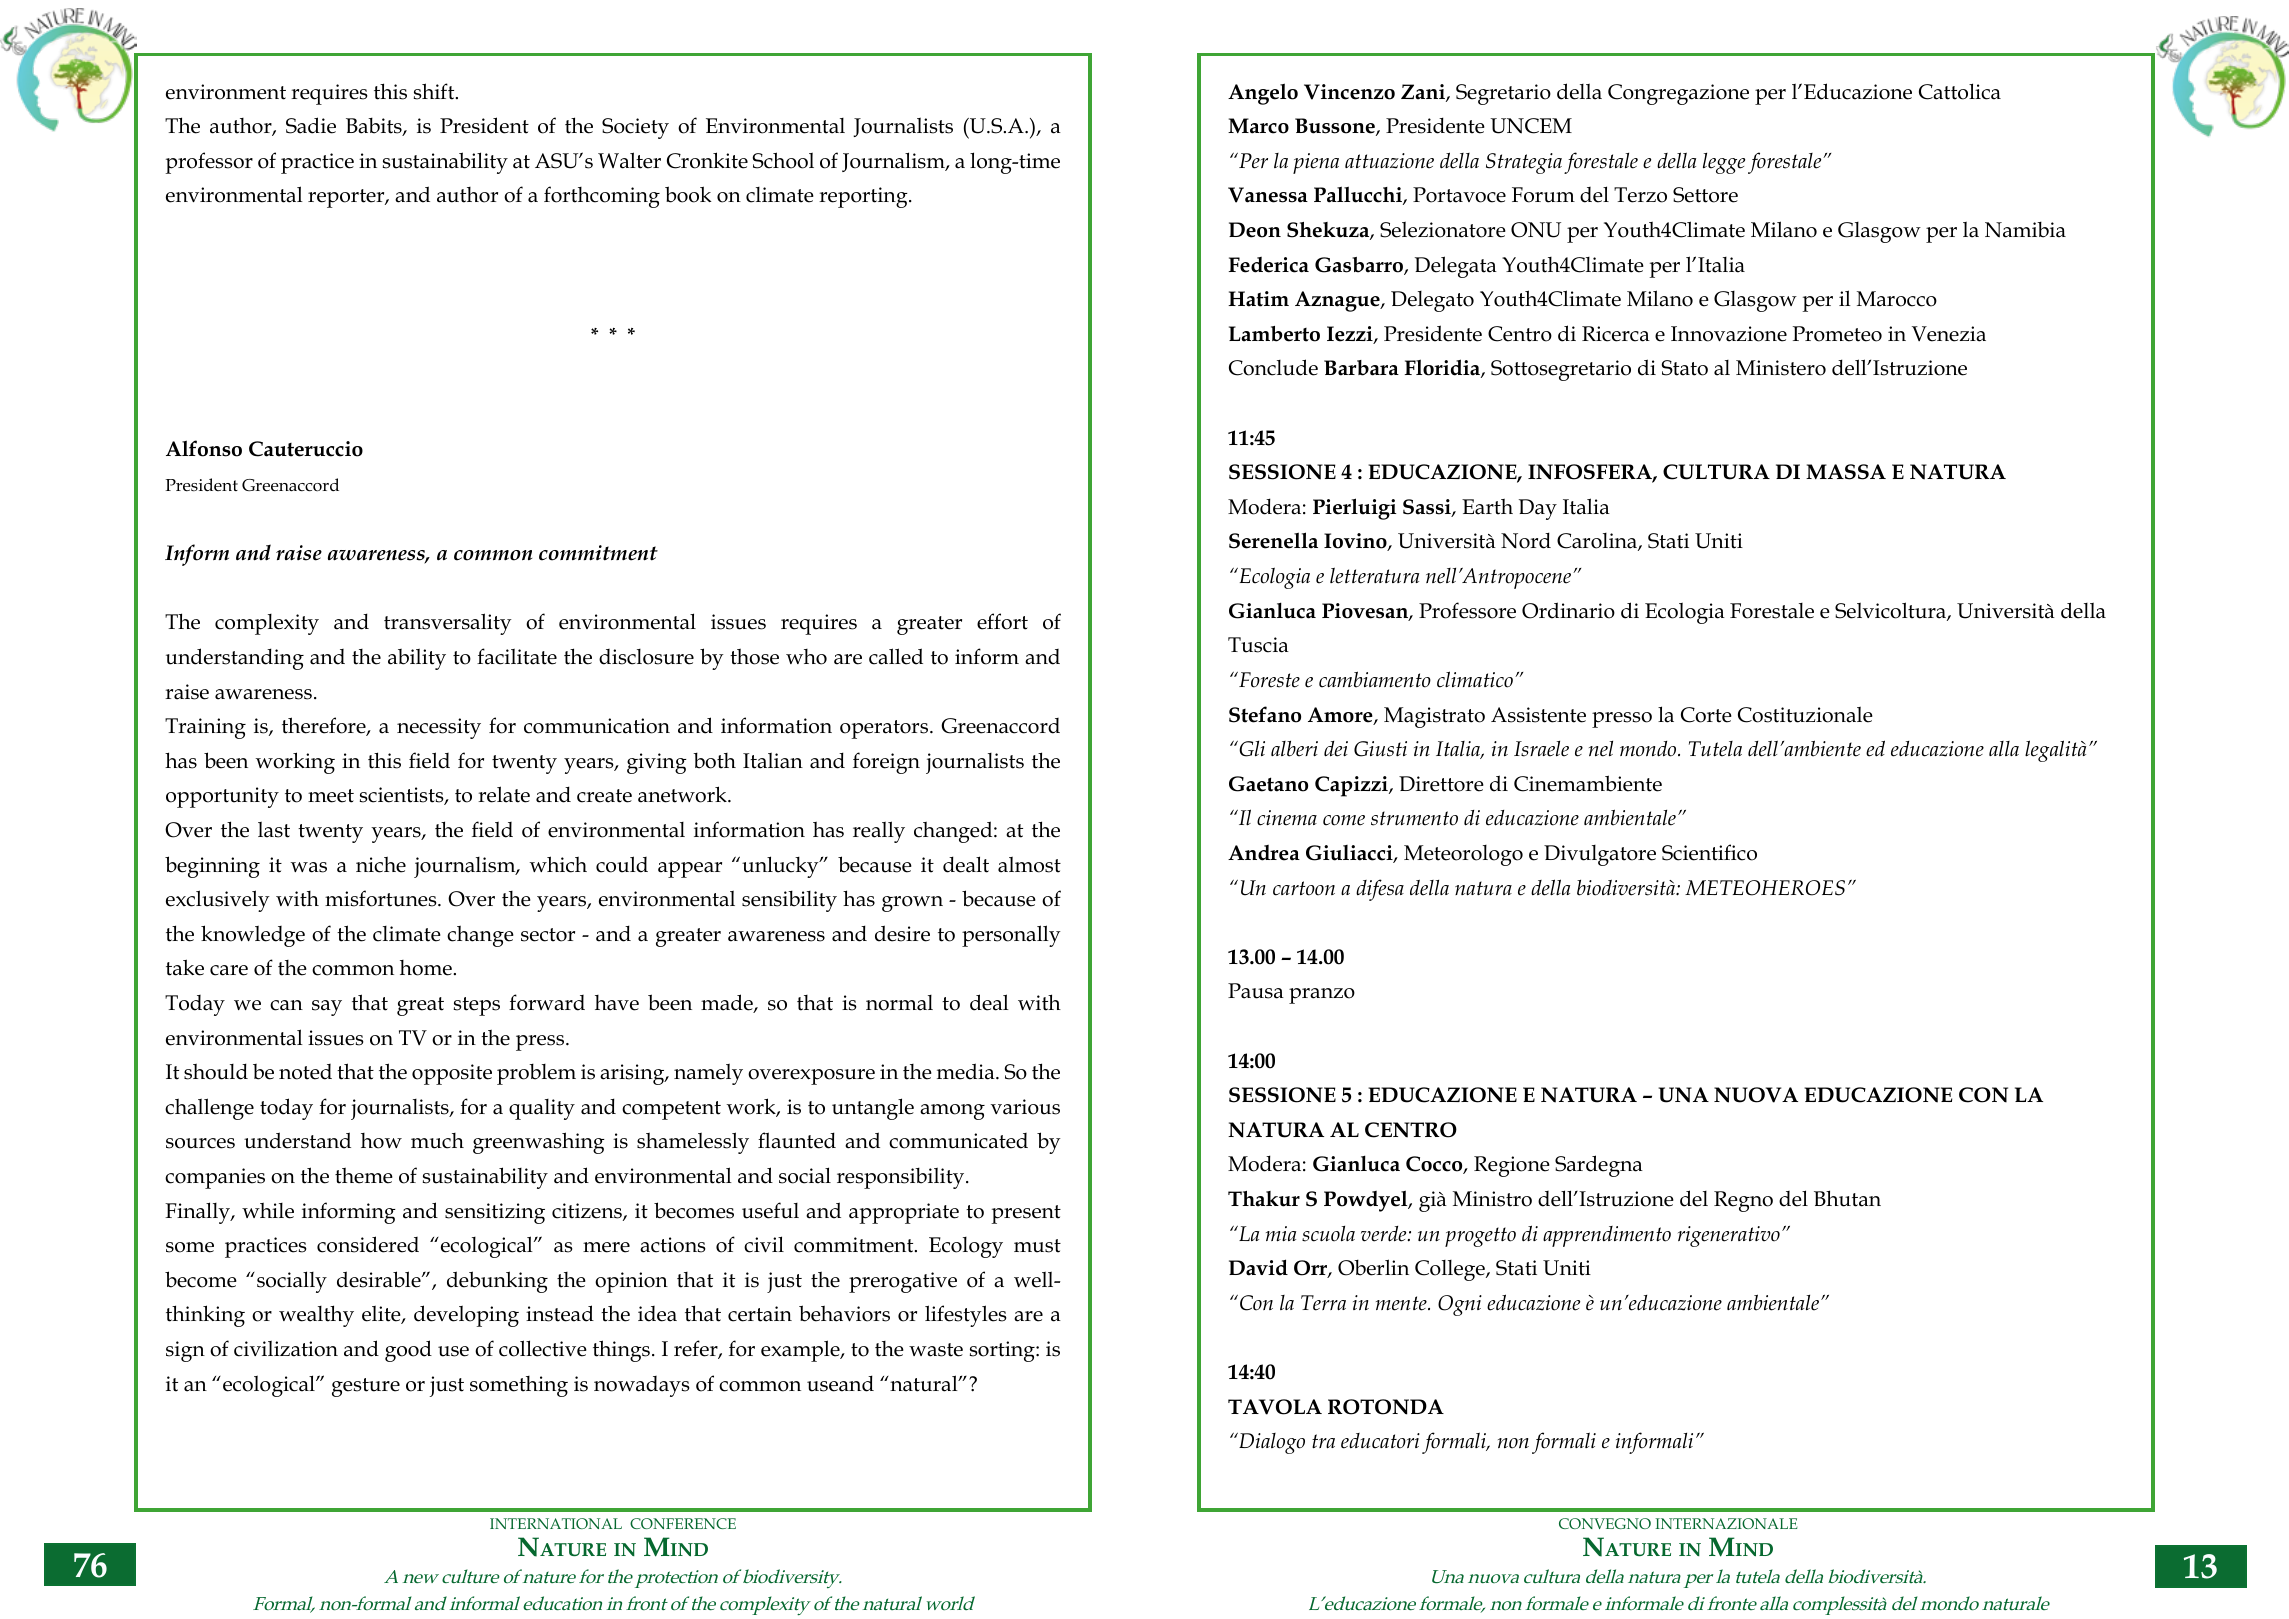  What do you see at coordinates (1706, 715) in the document?
I see `Corte` at bounding box center [1706, 715].
